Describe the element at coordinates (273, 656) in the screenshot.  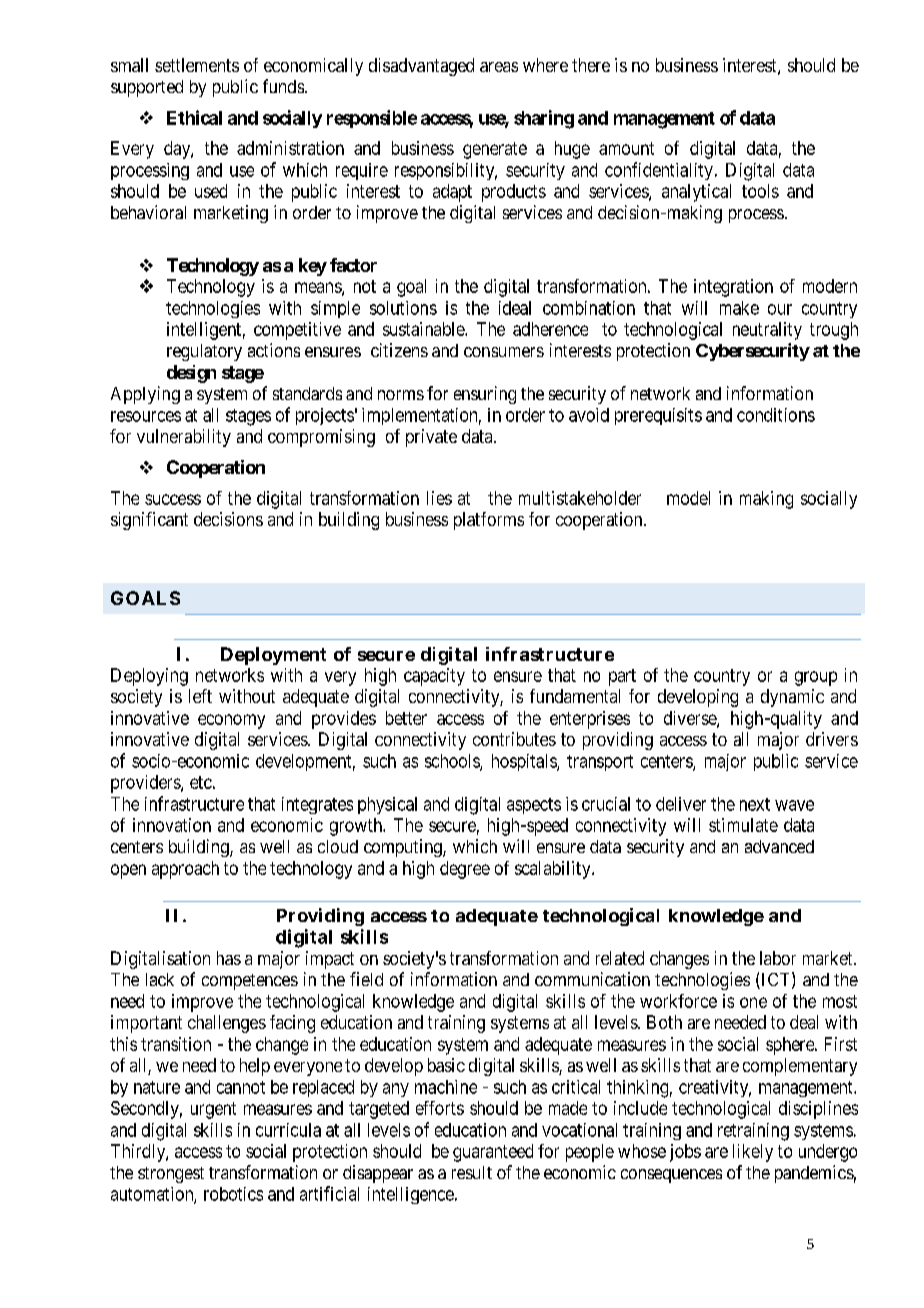
I see `Deployment` at that location.
